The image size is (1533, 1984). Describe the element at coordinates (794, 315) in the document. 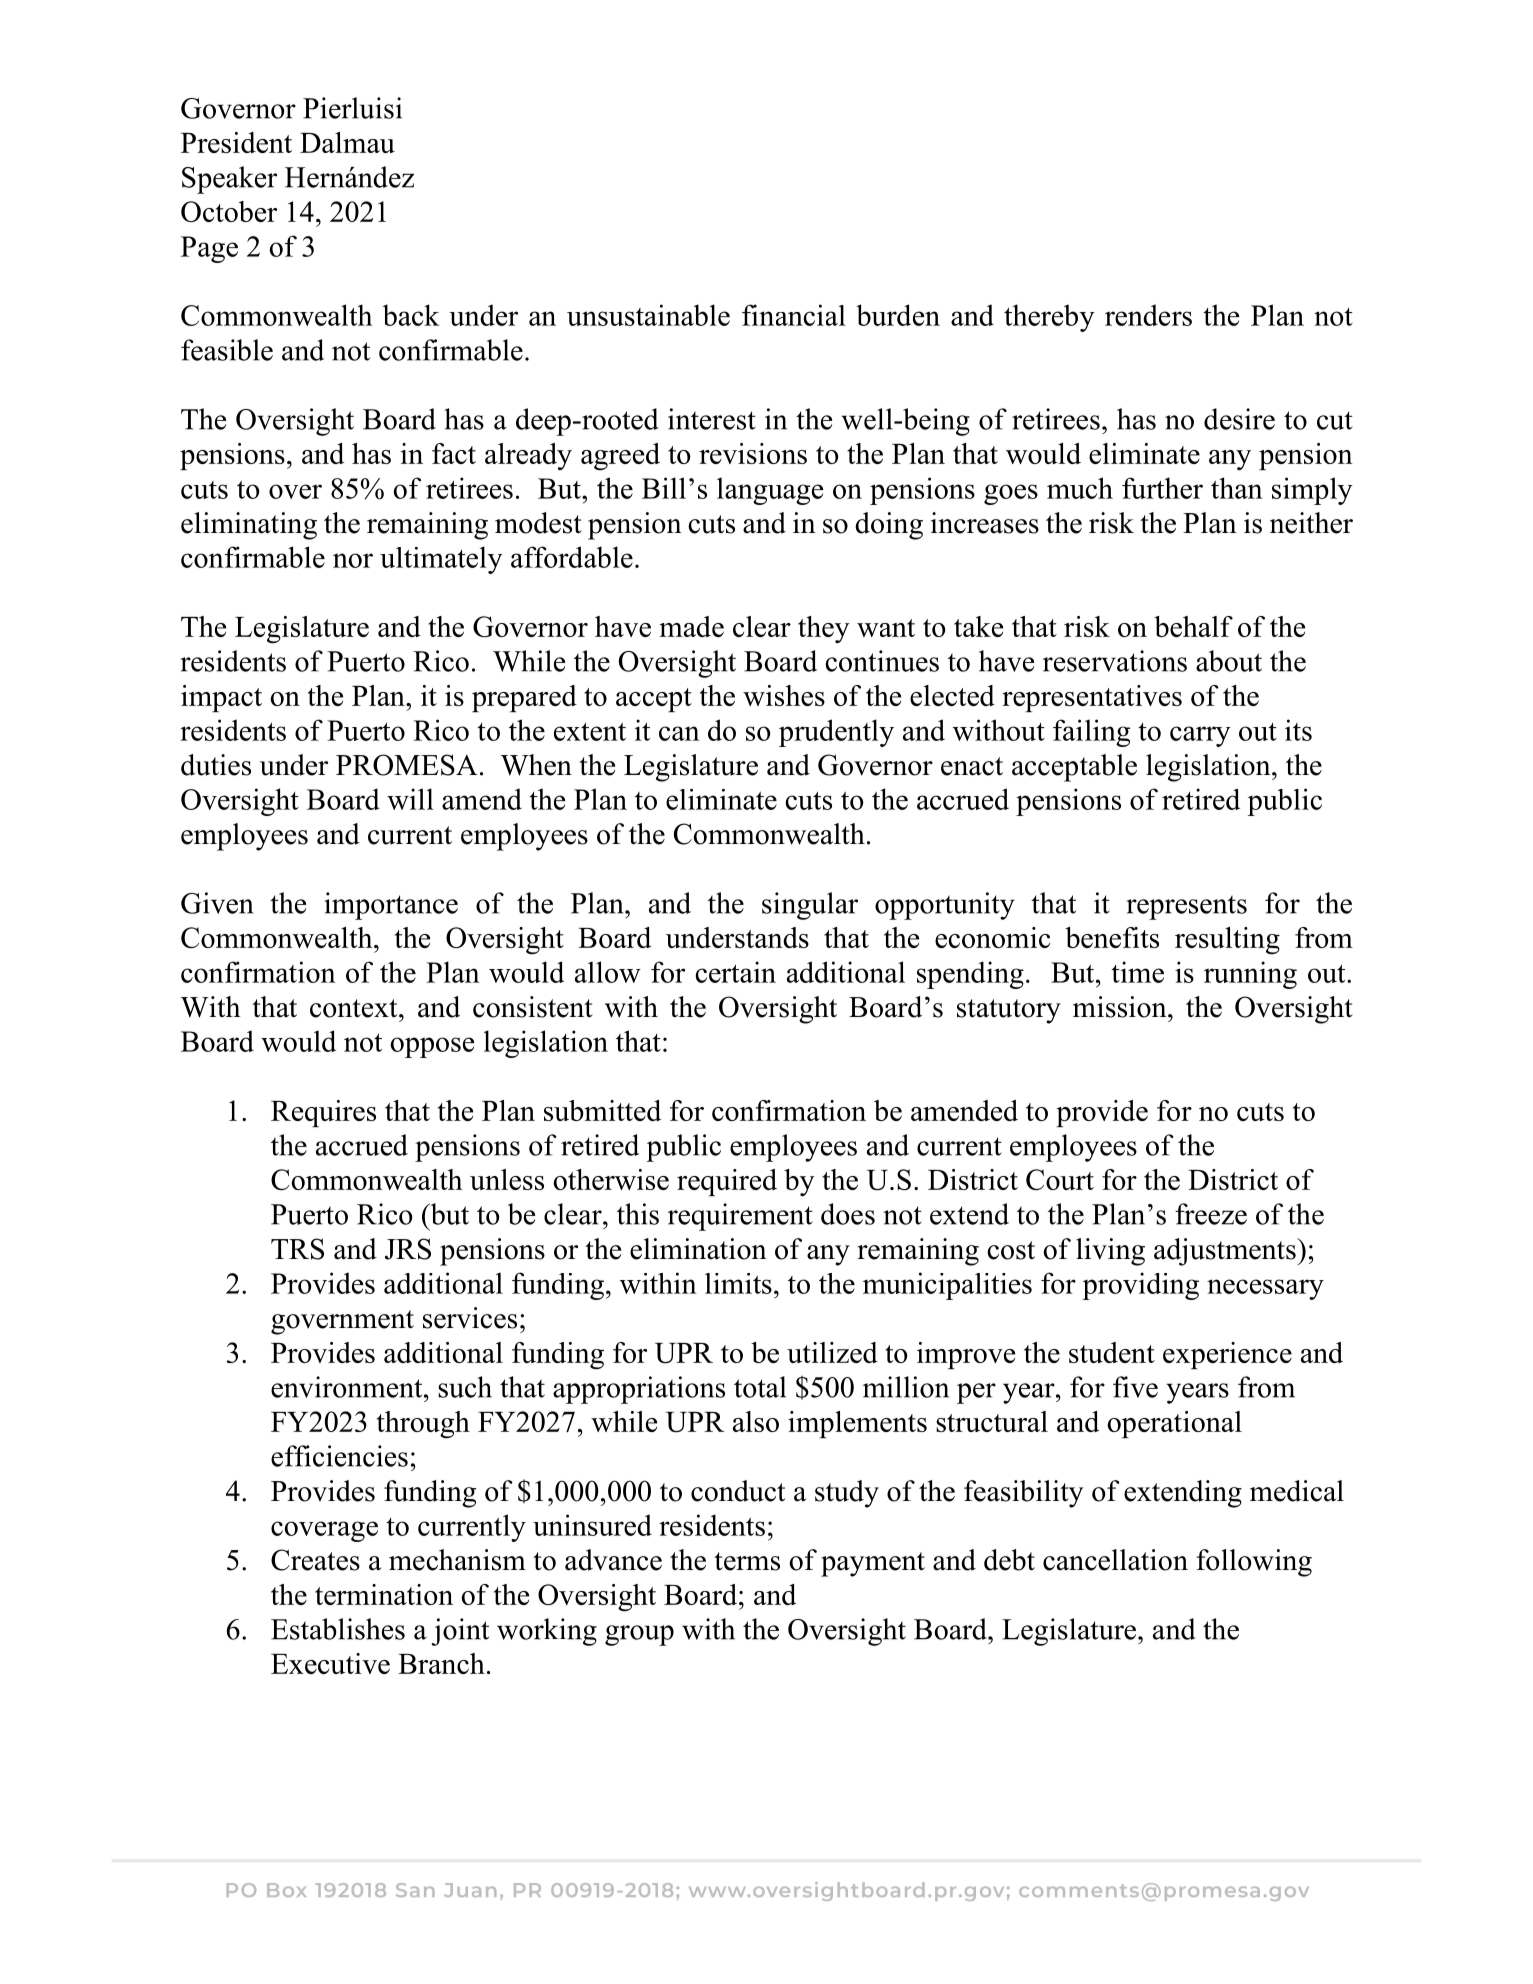

I see `financial` at that location.
